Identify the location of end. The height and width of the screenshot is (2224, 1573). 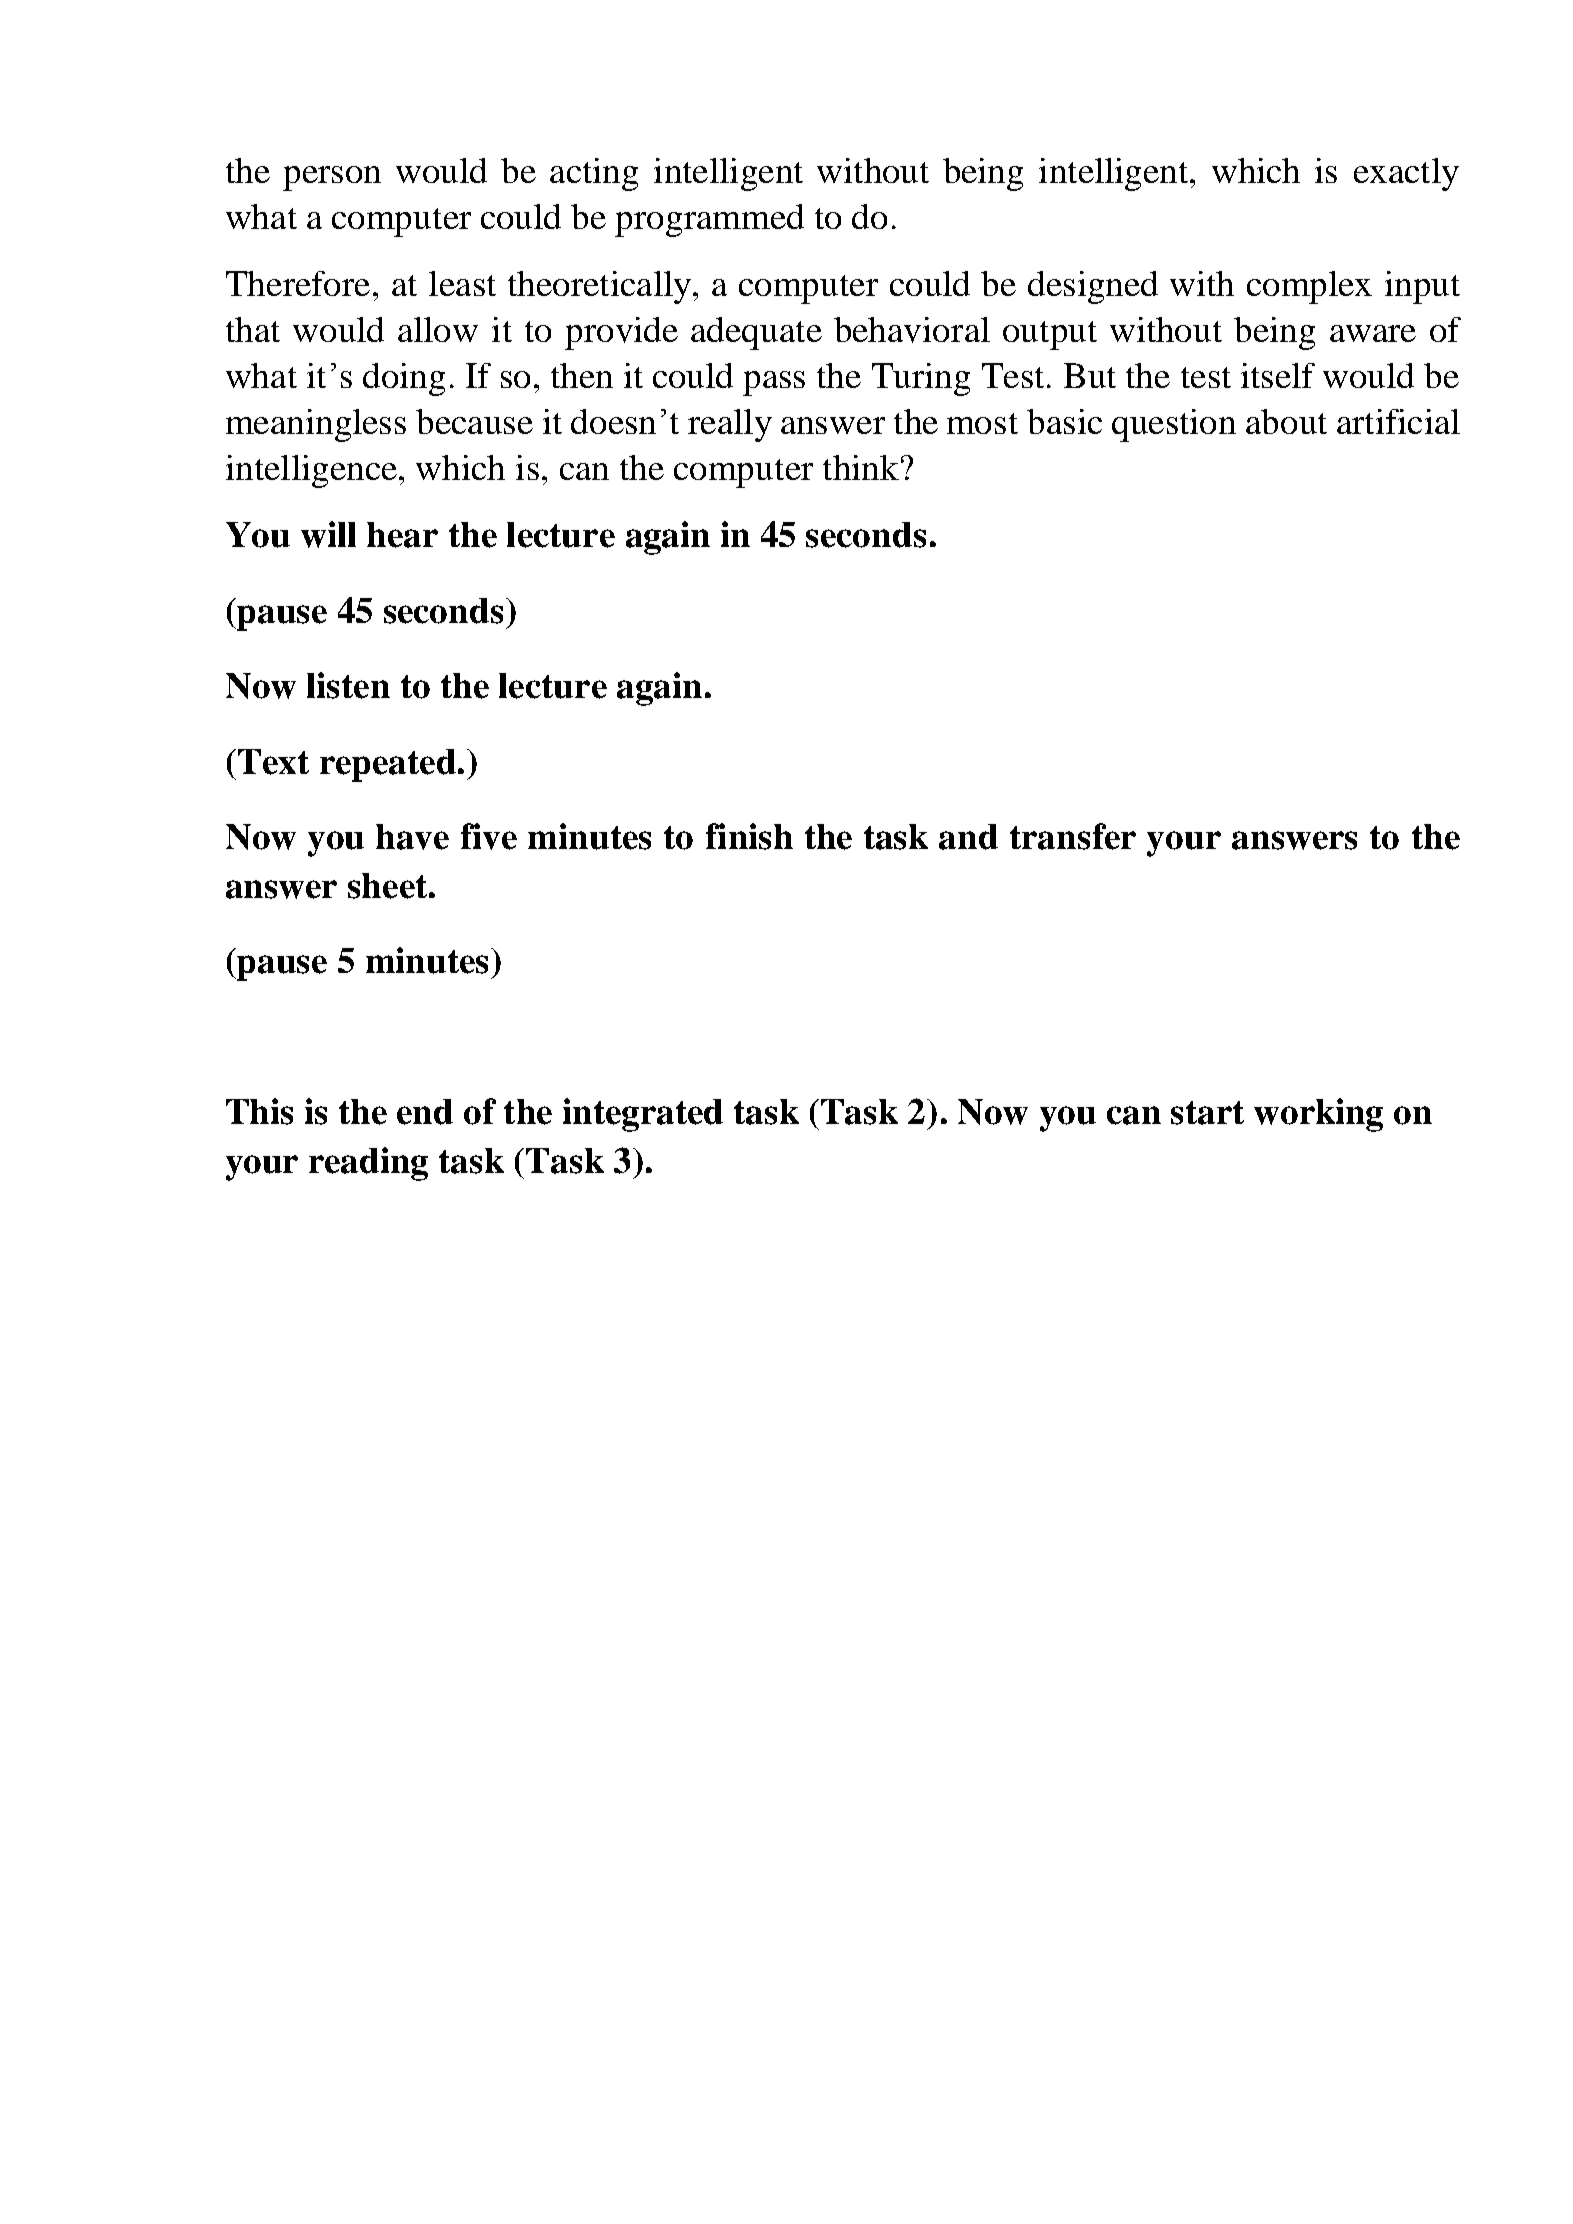
(425, 1112).
